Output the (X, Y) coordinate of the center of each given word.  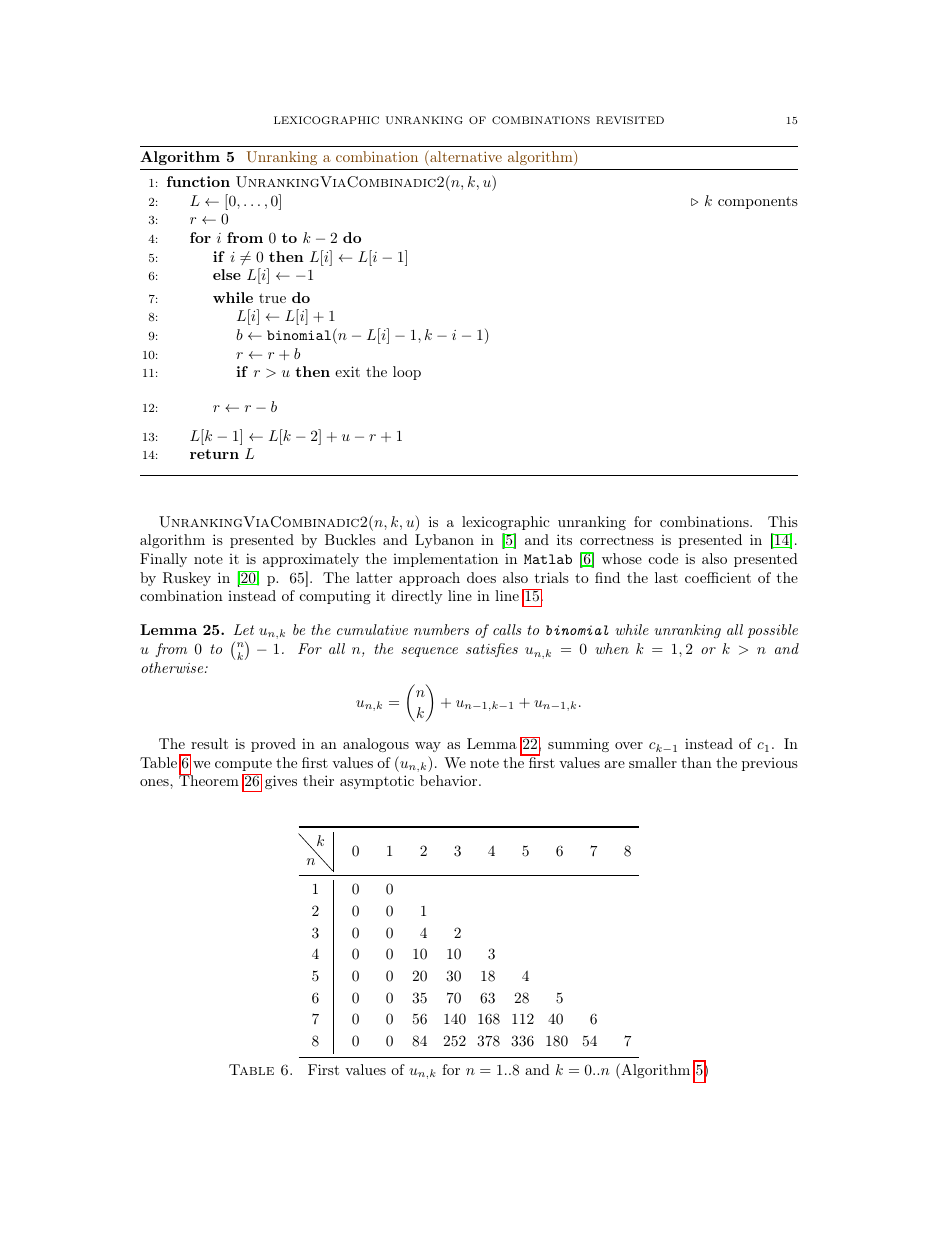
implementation (445, 560)
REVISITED (630, 120)
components (758, 202)
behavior (448, 780)
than (696, 762)
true (272, 298)
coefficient (718, 577)
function (198, 181)
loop (407, 373)
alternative (465, 156)
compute (243, 764)
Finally (163, 560)
